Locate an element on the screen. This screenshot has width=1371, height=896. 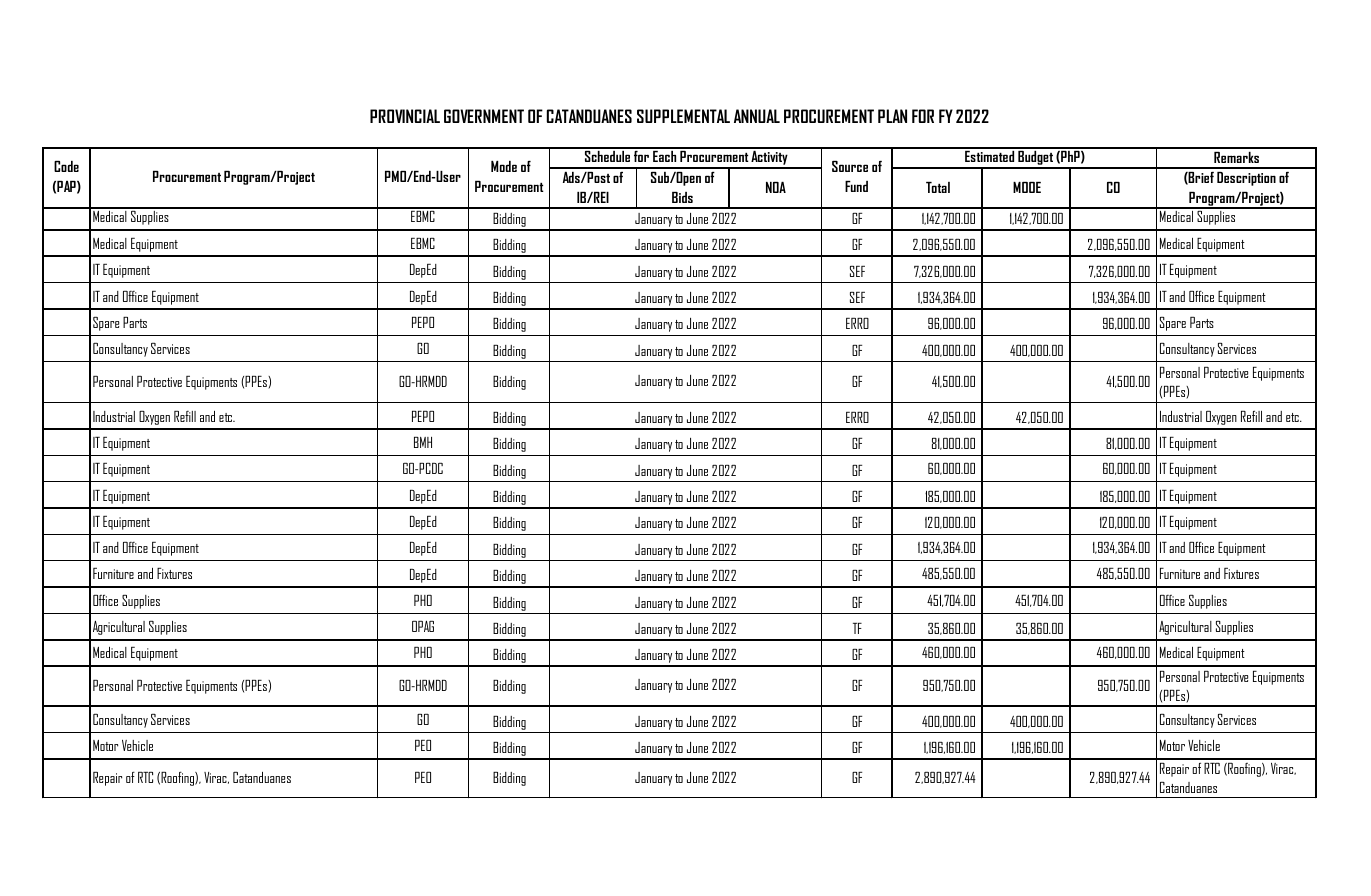
NOA is located at coordinates (776, 187).
